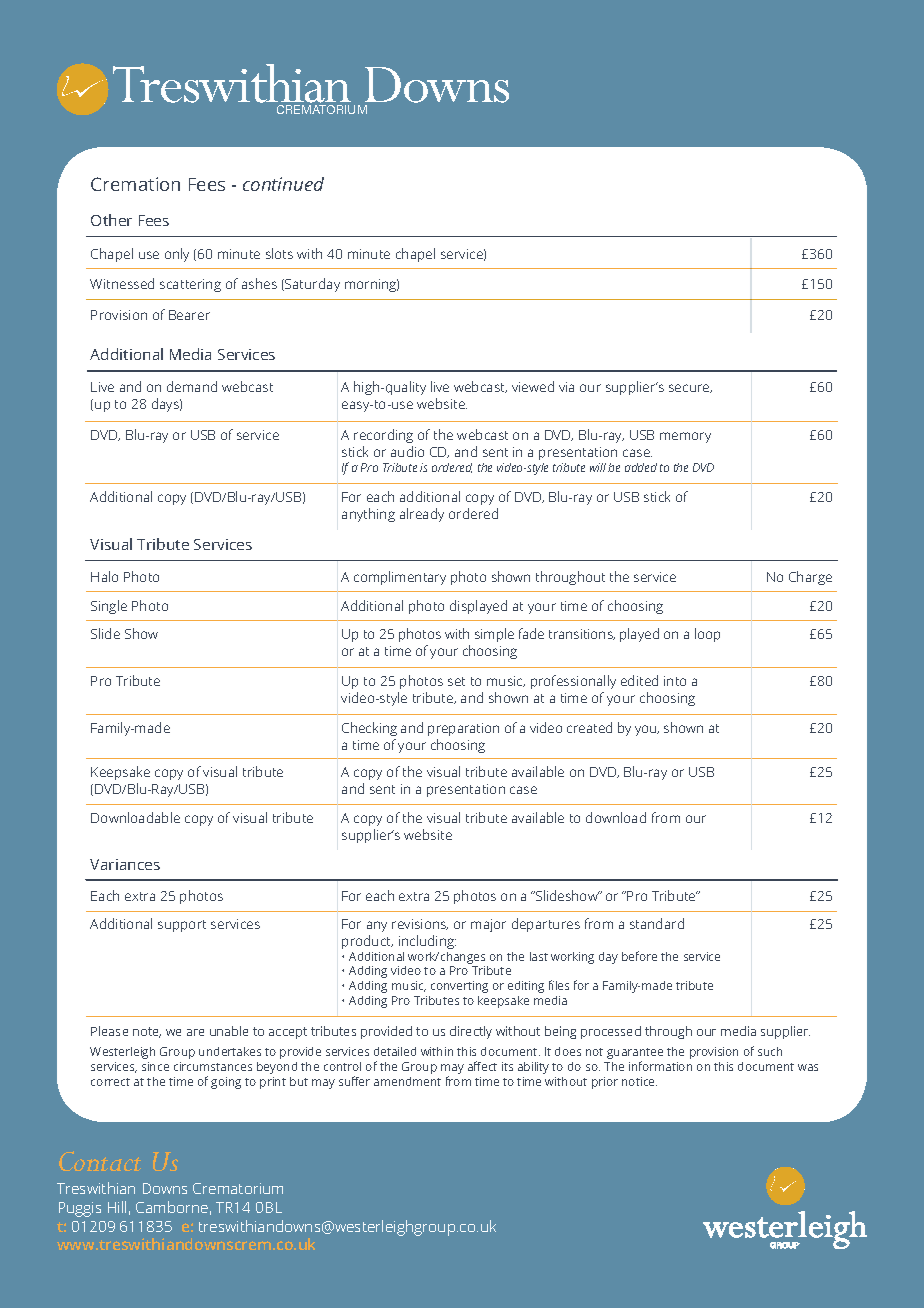  I want to click on Charge, so click(810, 578).
